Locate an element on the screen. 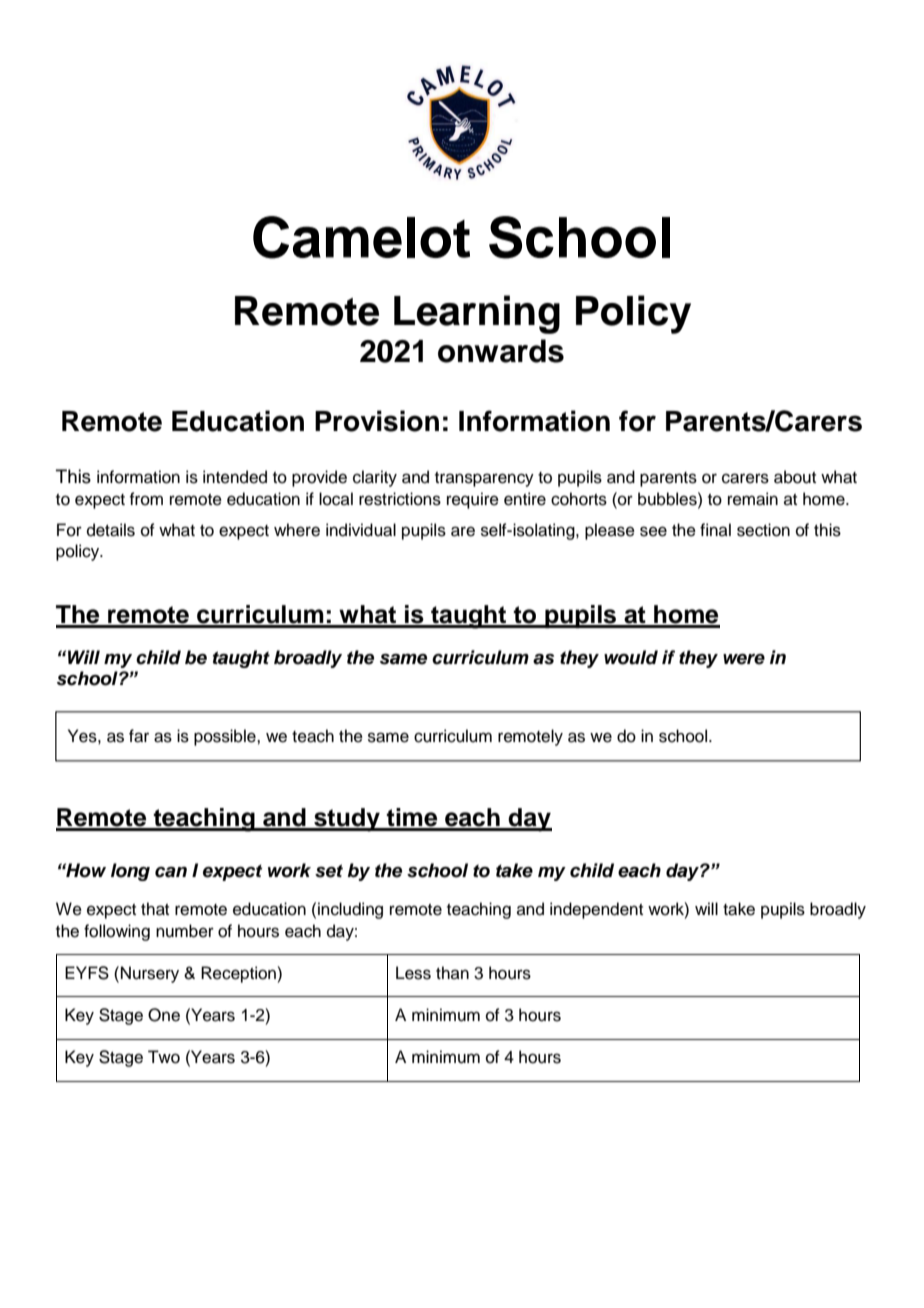 The width and height of the screenshot is (924, 1308). independent is located at coordinates (596, 910).
